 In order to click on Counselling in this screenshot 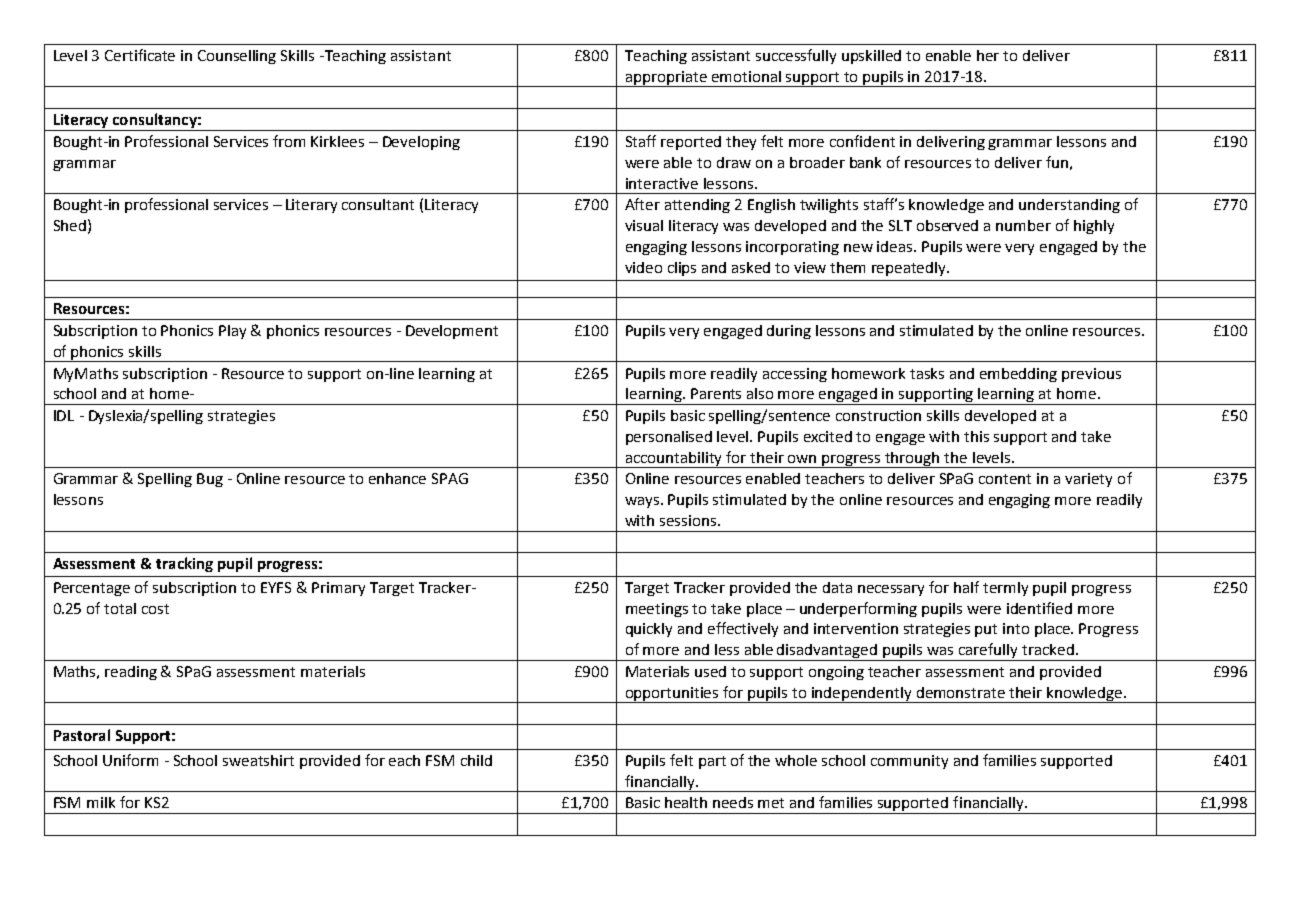, I will do `click(237, 57)`.
